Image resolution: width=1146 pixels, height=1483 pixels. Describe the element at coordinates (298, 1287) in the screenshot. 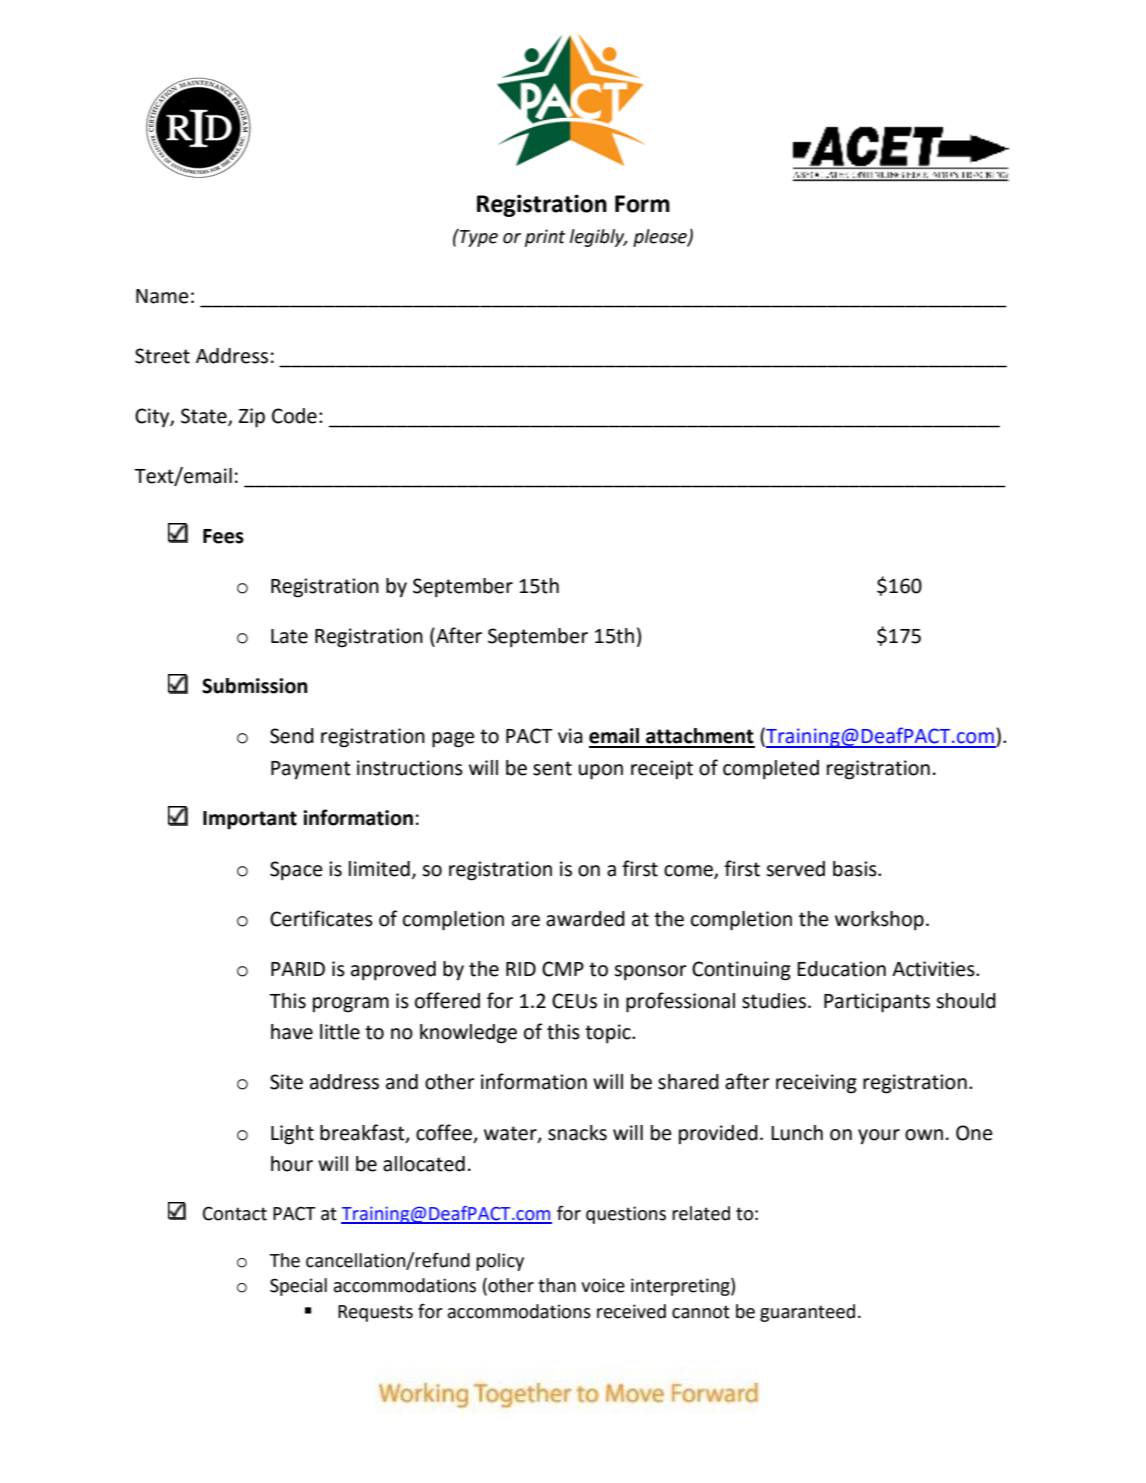

I see `Special` at that location.
